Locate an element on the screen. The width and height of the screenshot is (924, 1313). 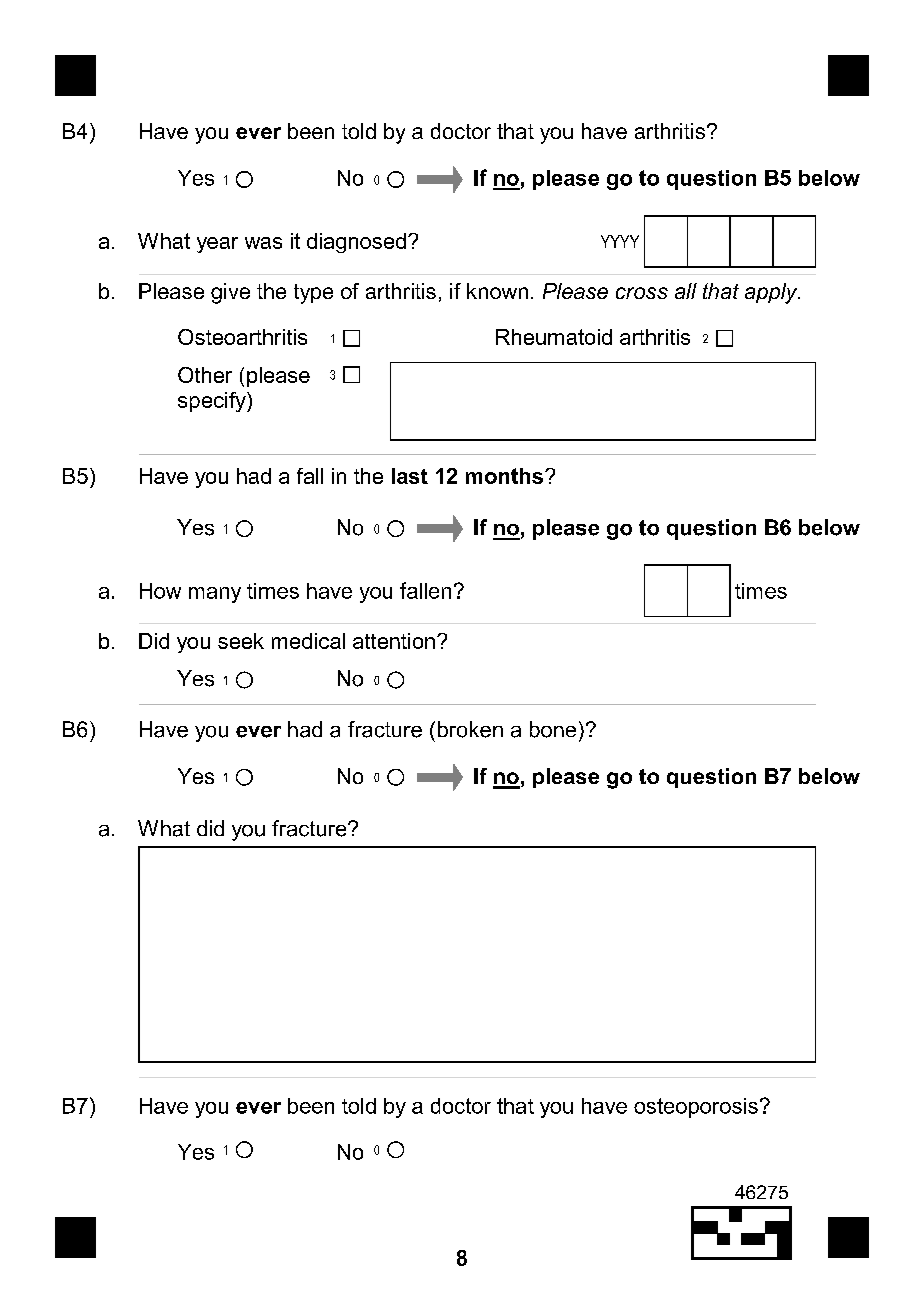
bone is located at coordinates (553, 729).
